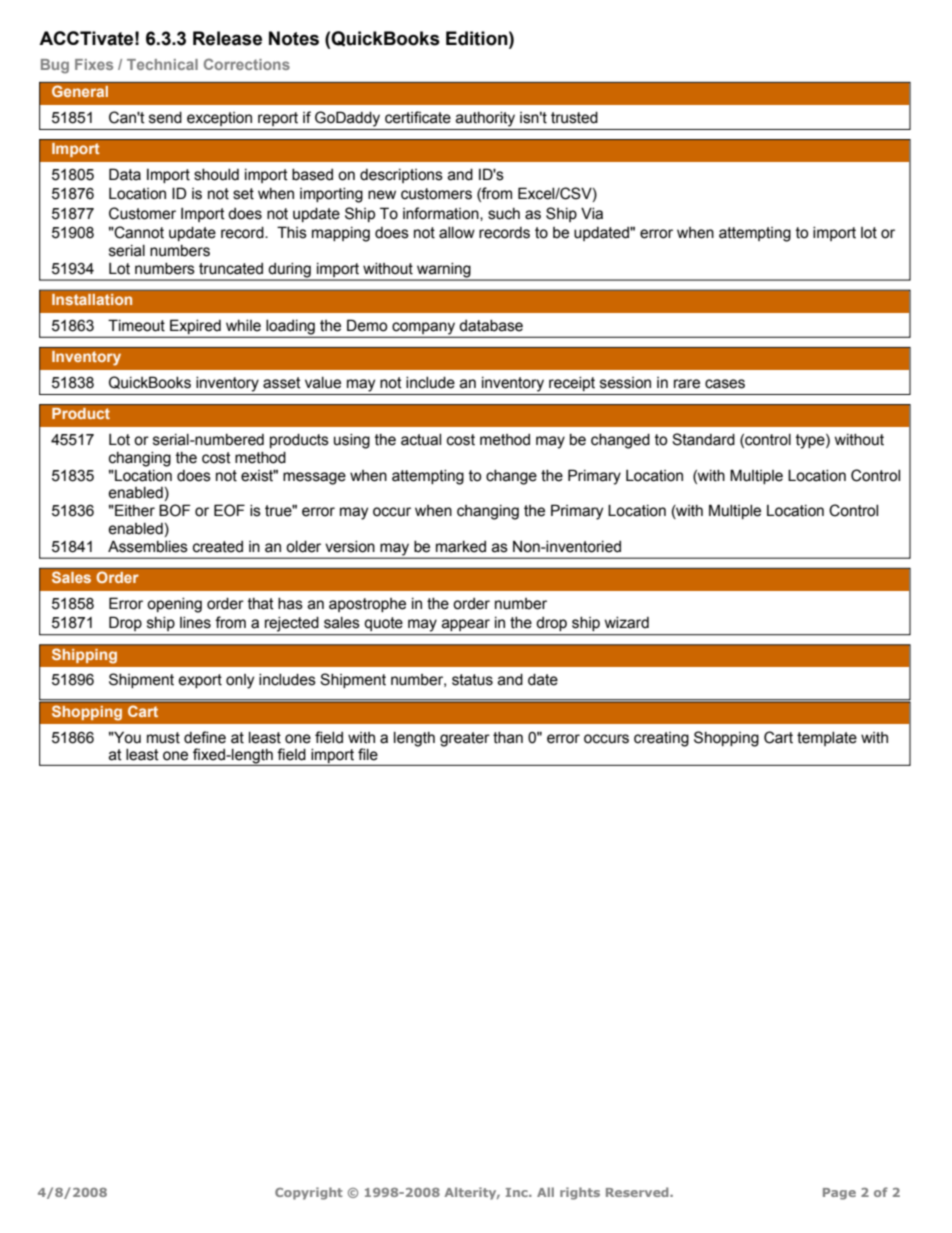  I want to click on wizard, so click(627, 623).
